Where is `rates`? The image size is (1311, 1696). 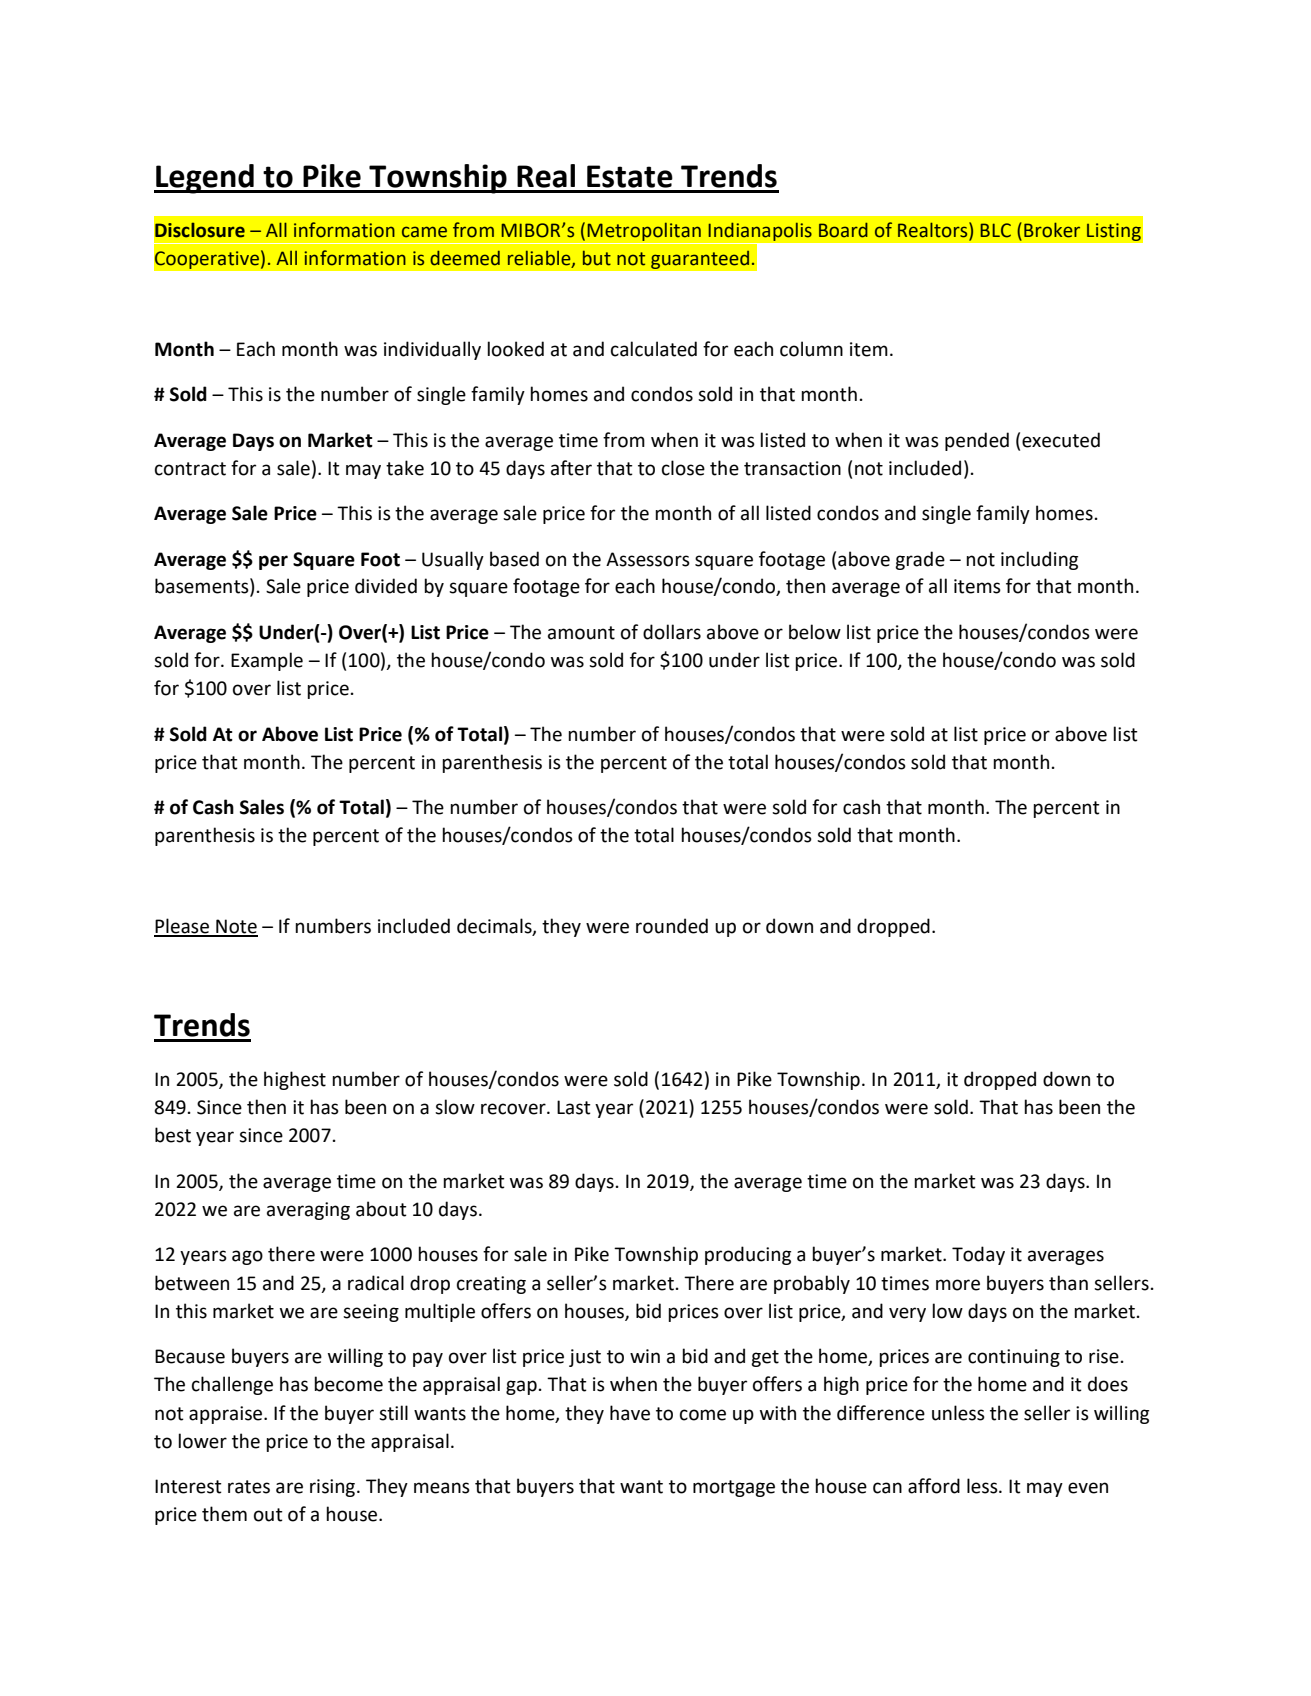
rates is located at coordinates (249, 1487).
